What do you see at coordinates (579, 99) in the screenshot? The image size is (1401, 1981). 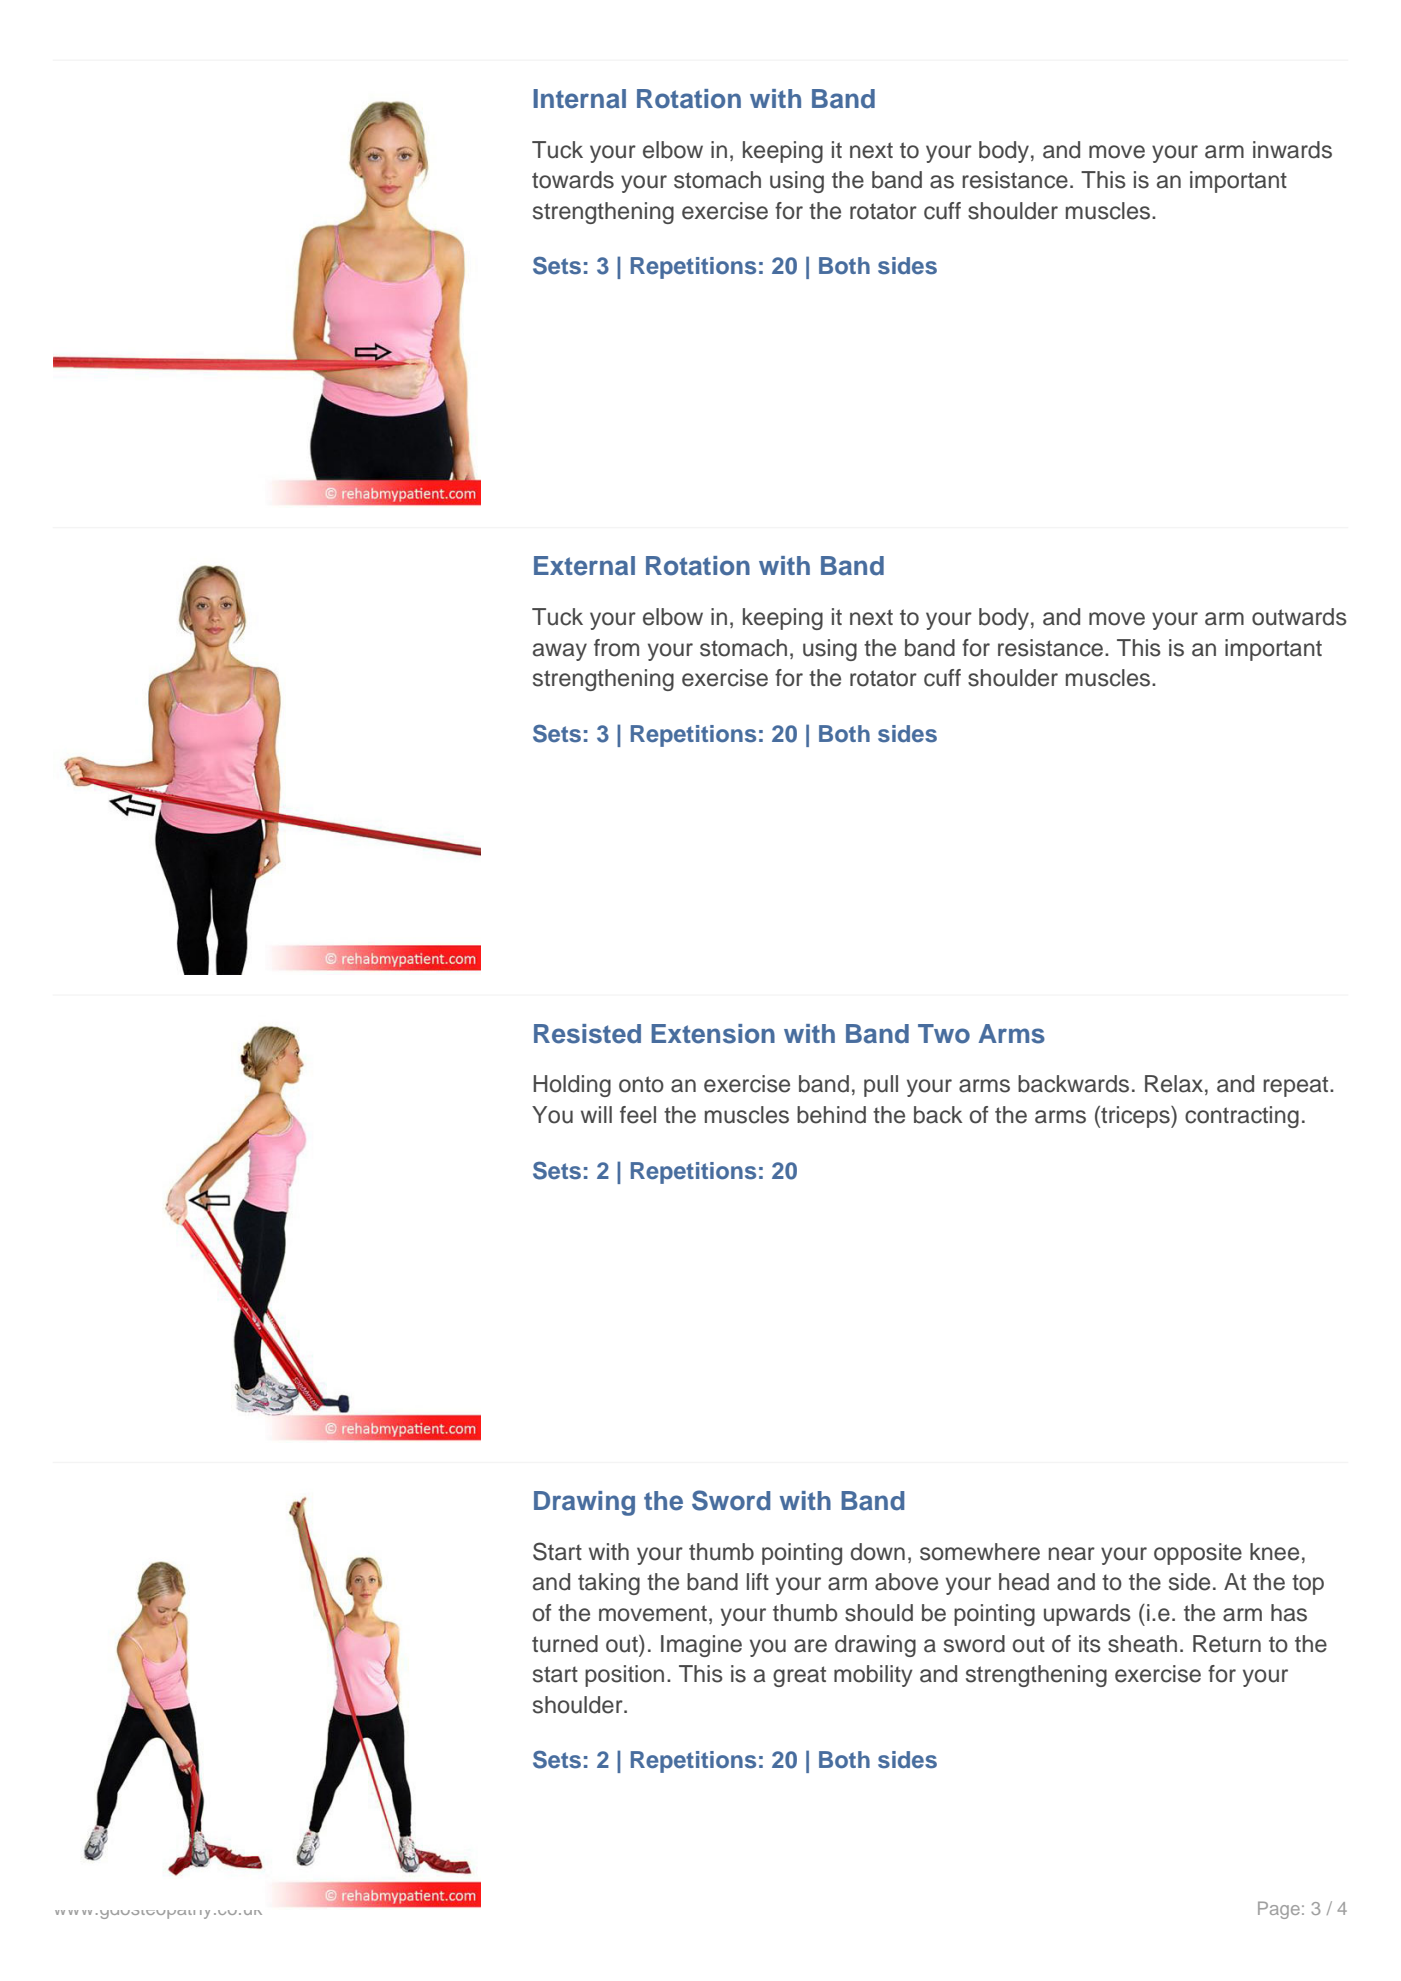 I see `Internal` at bounding box center [579, 99].
